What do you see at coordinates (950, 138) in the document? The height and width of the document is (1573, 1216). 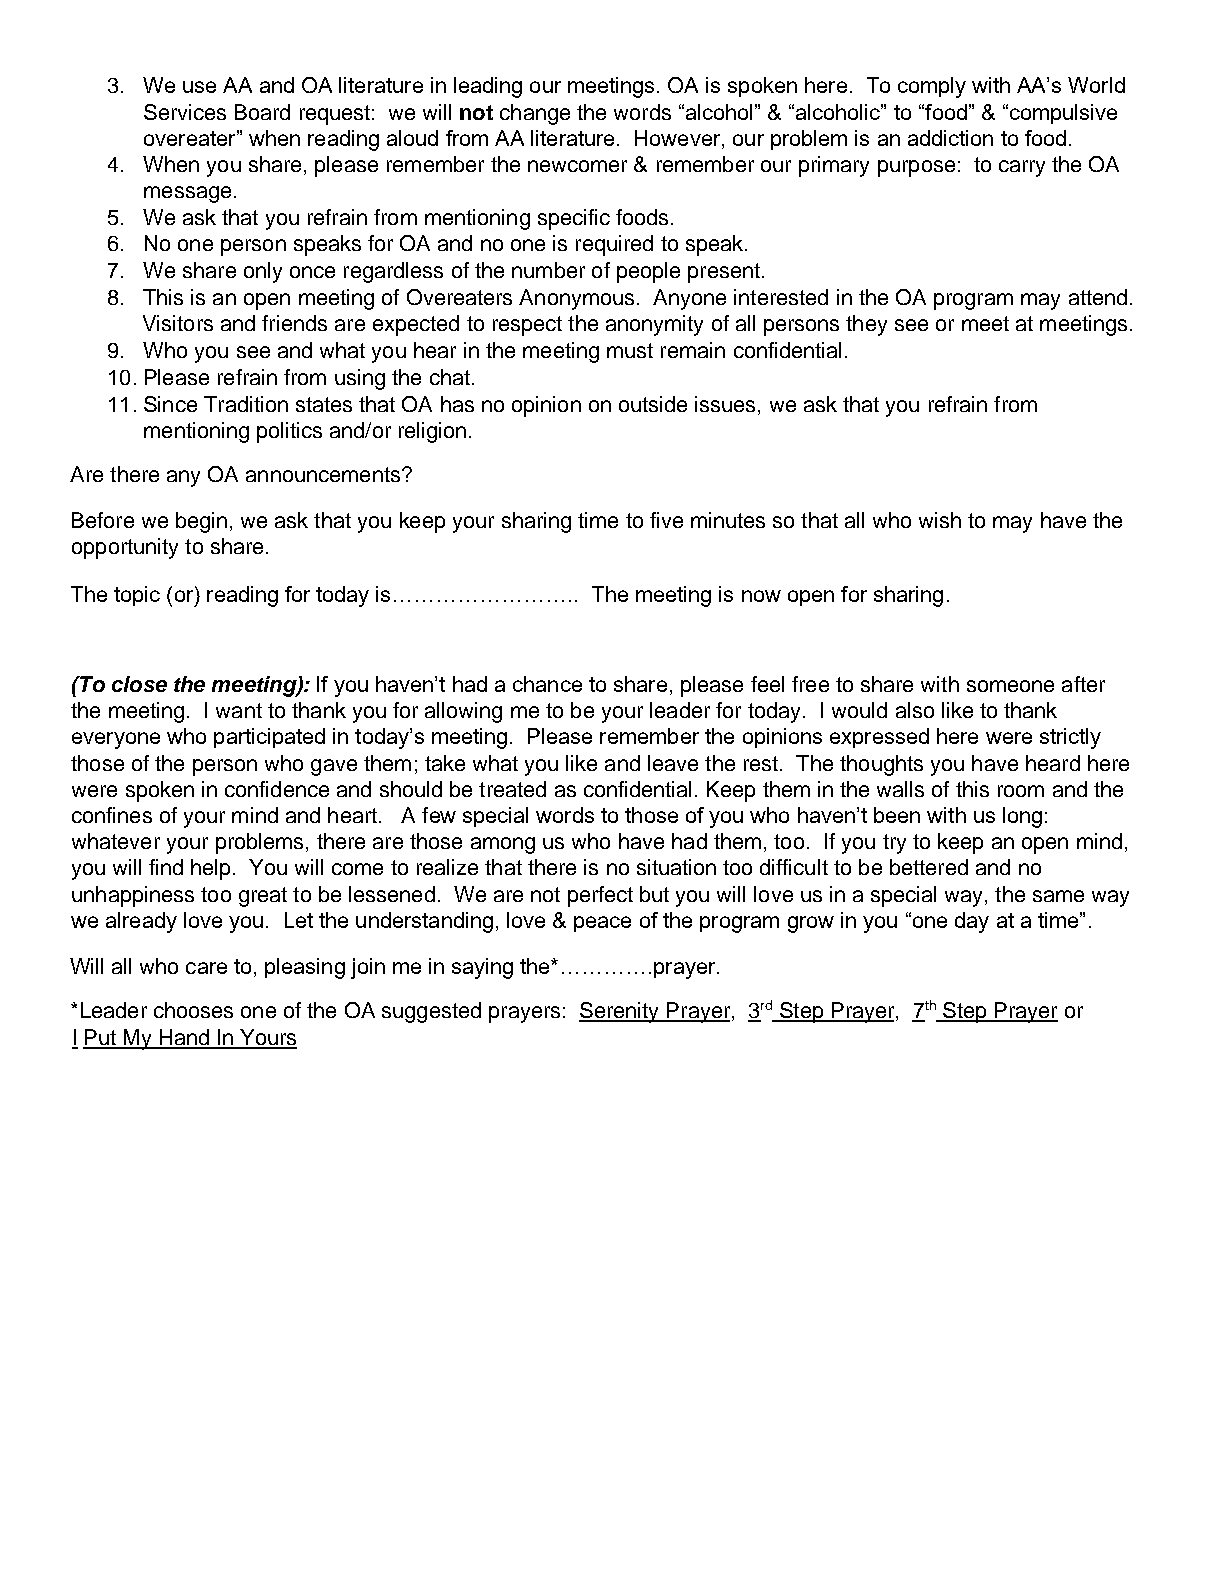 I see `addiction` at bounding box center [950, 138].
